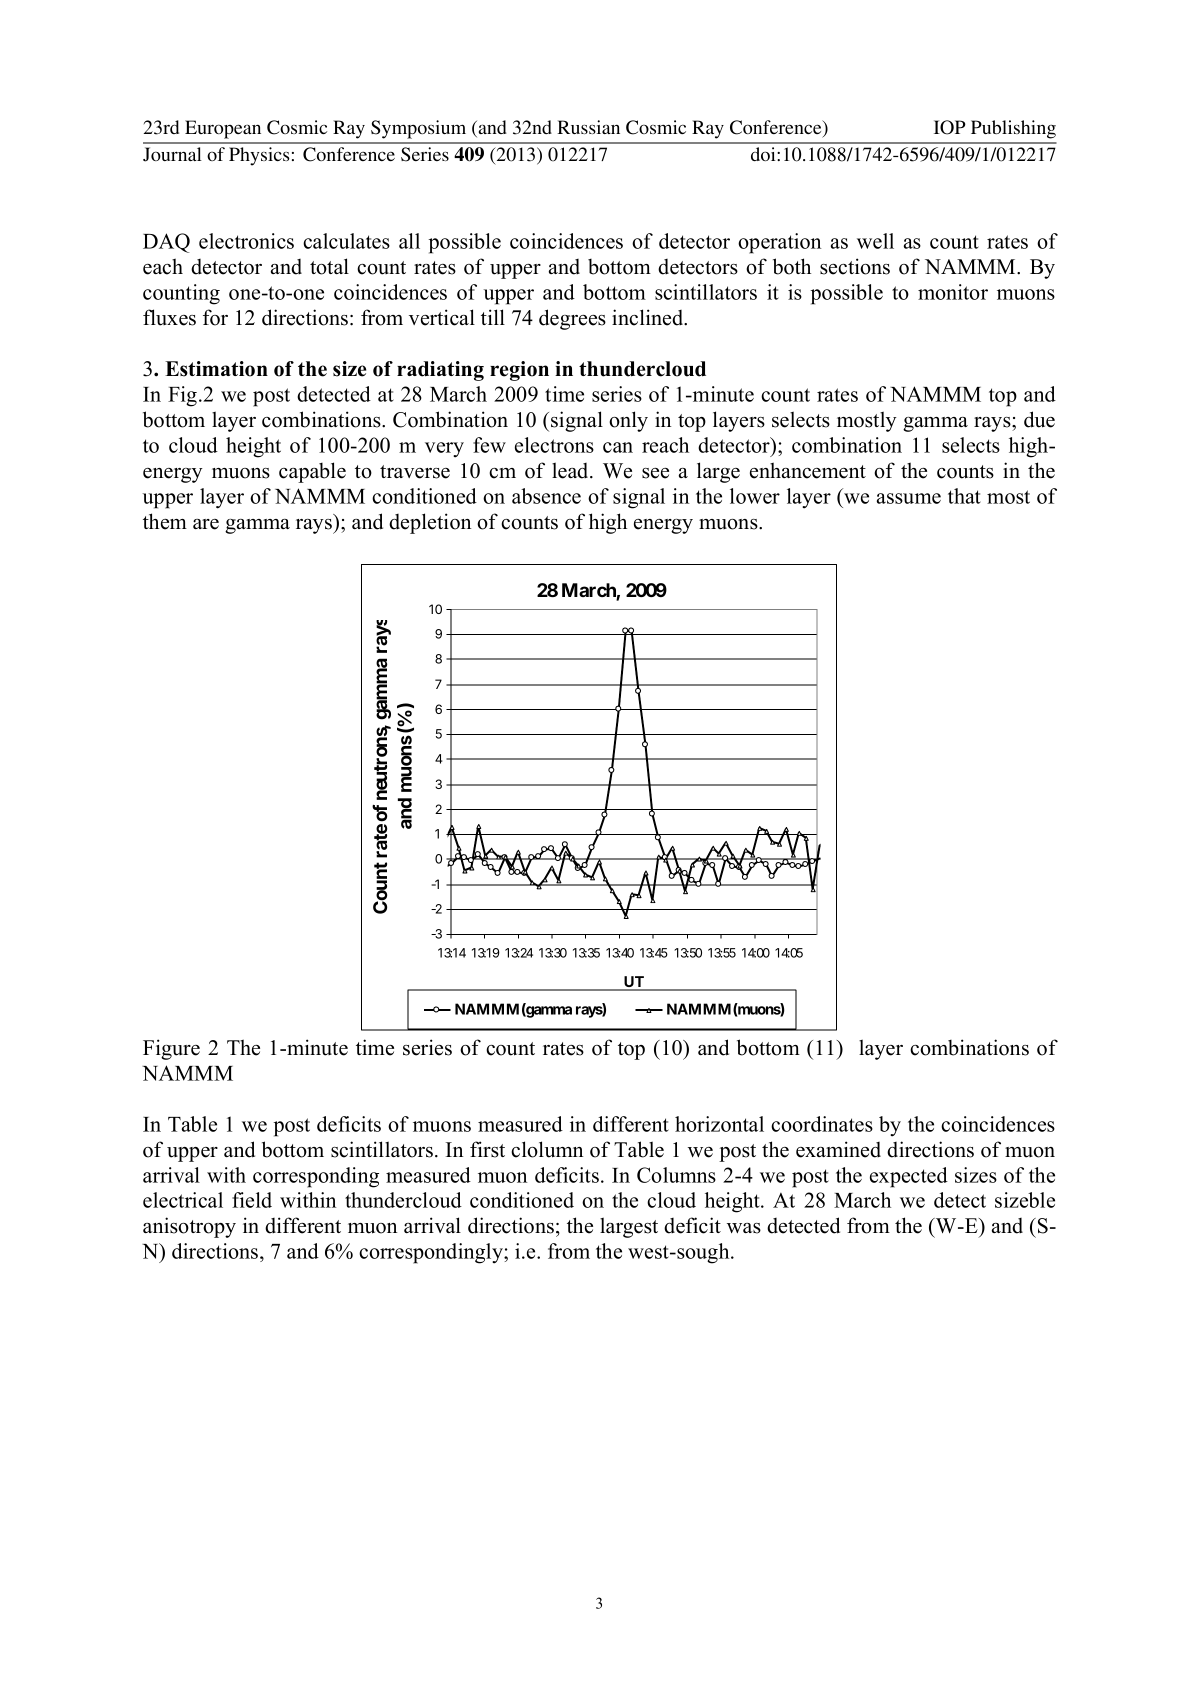 This document has width=1199, height=1696. I want to click on only, so click(628, 421).
